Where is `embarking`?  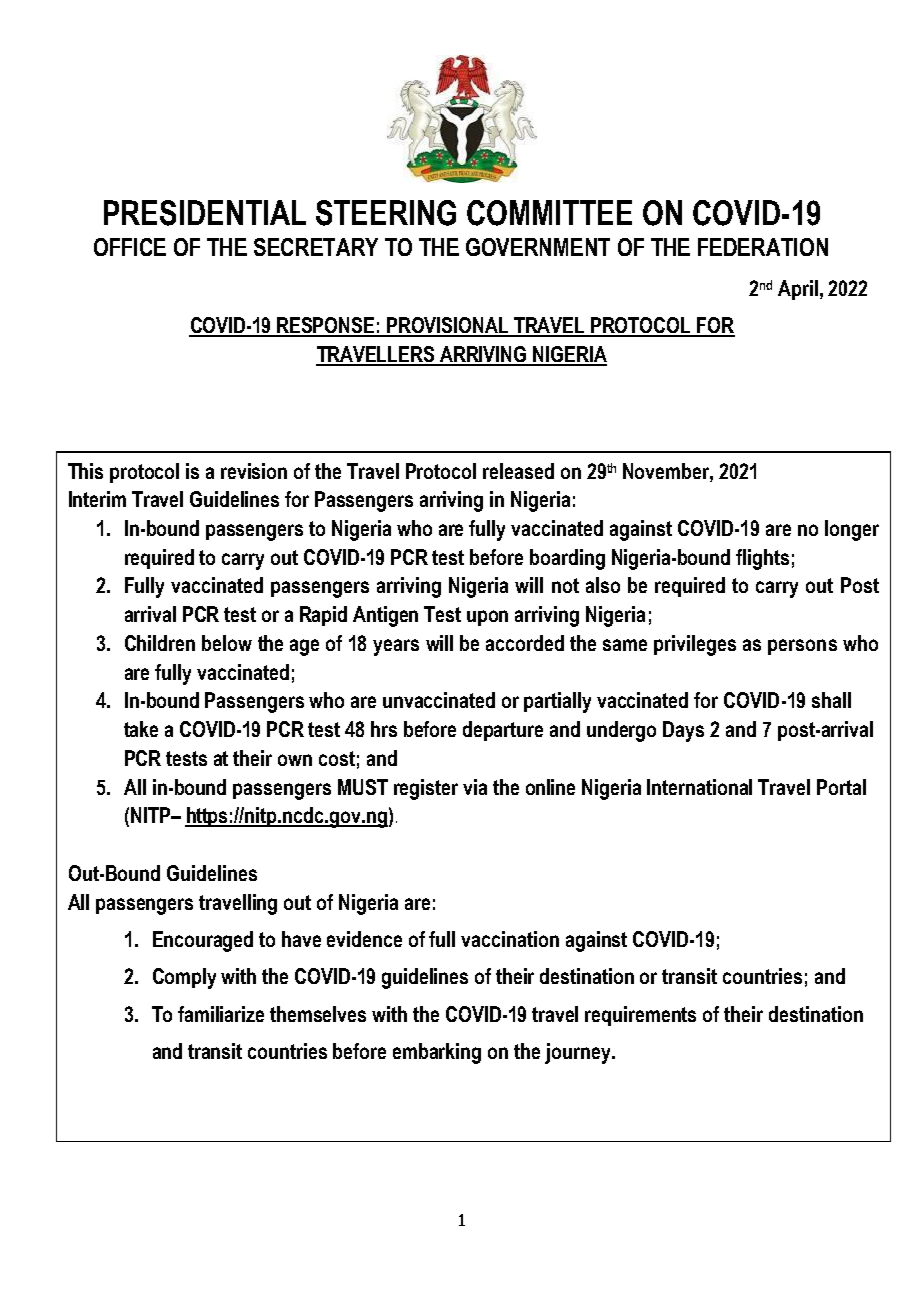
embarking is located at coordinates (437, 1053).
